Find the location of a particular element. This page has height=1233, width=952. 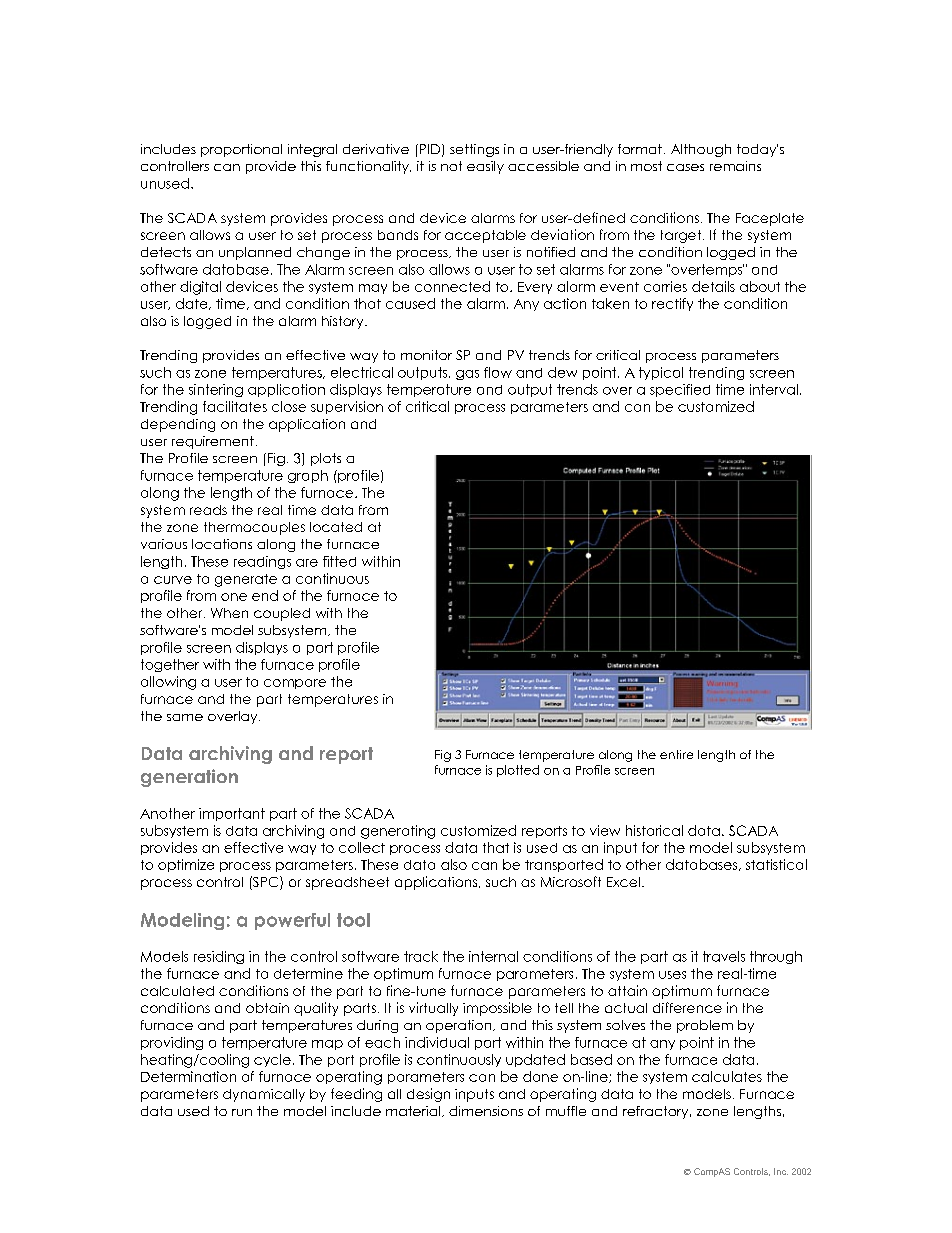

gas is located at coordinates (467, 375).
